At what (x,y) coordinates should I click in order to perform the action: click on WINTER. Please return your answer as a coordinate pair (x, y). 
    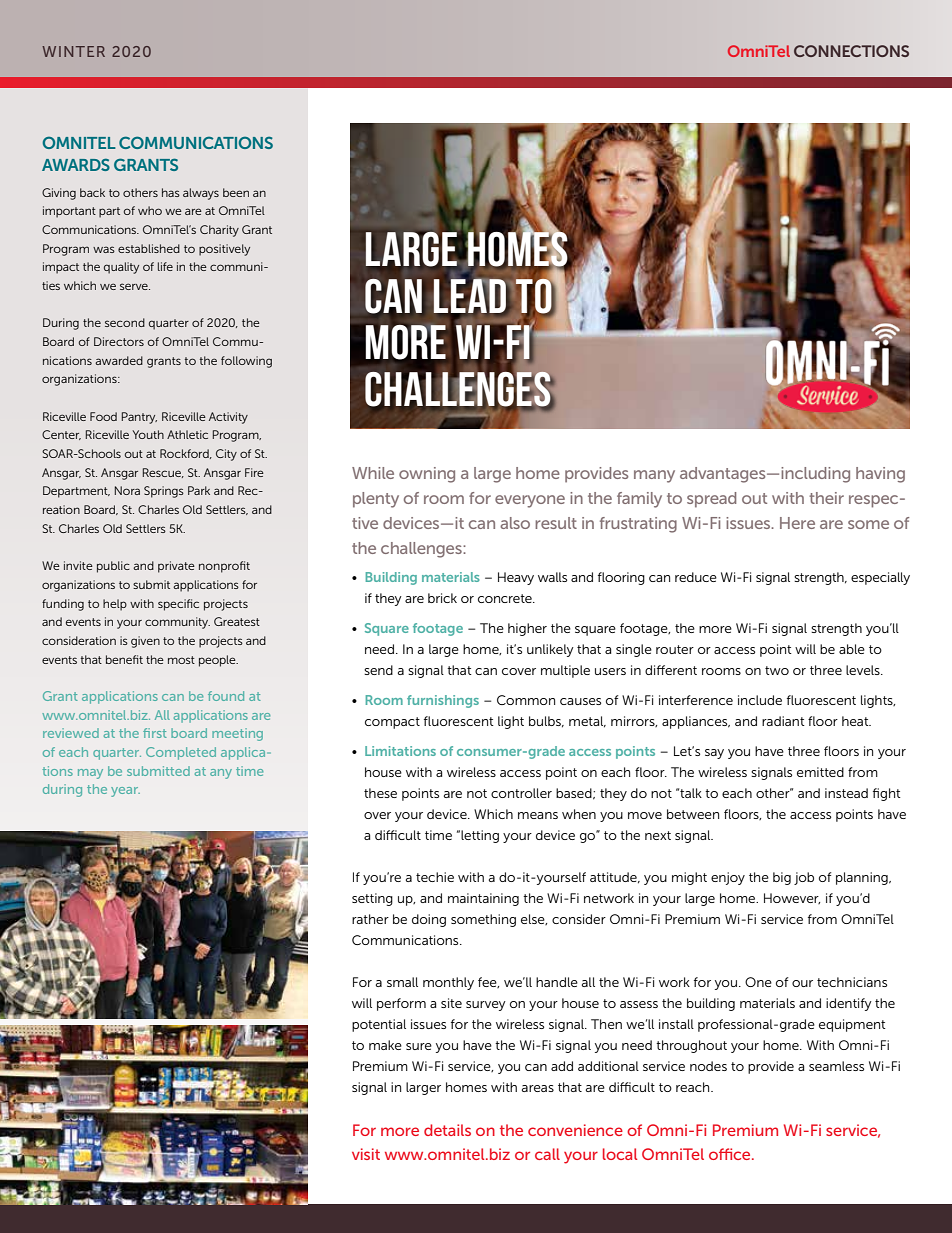
    Looking at the image, I should click on (73, 51).
